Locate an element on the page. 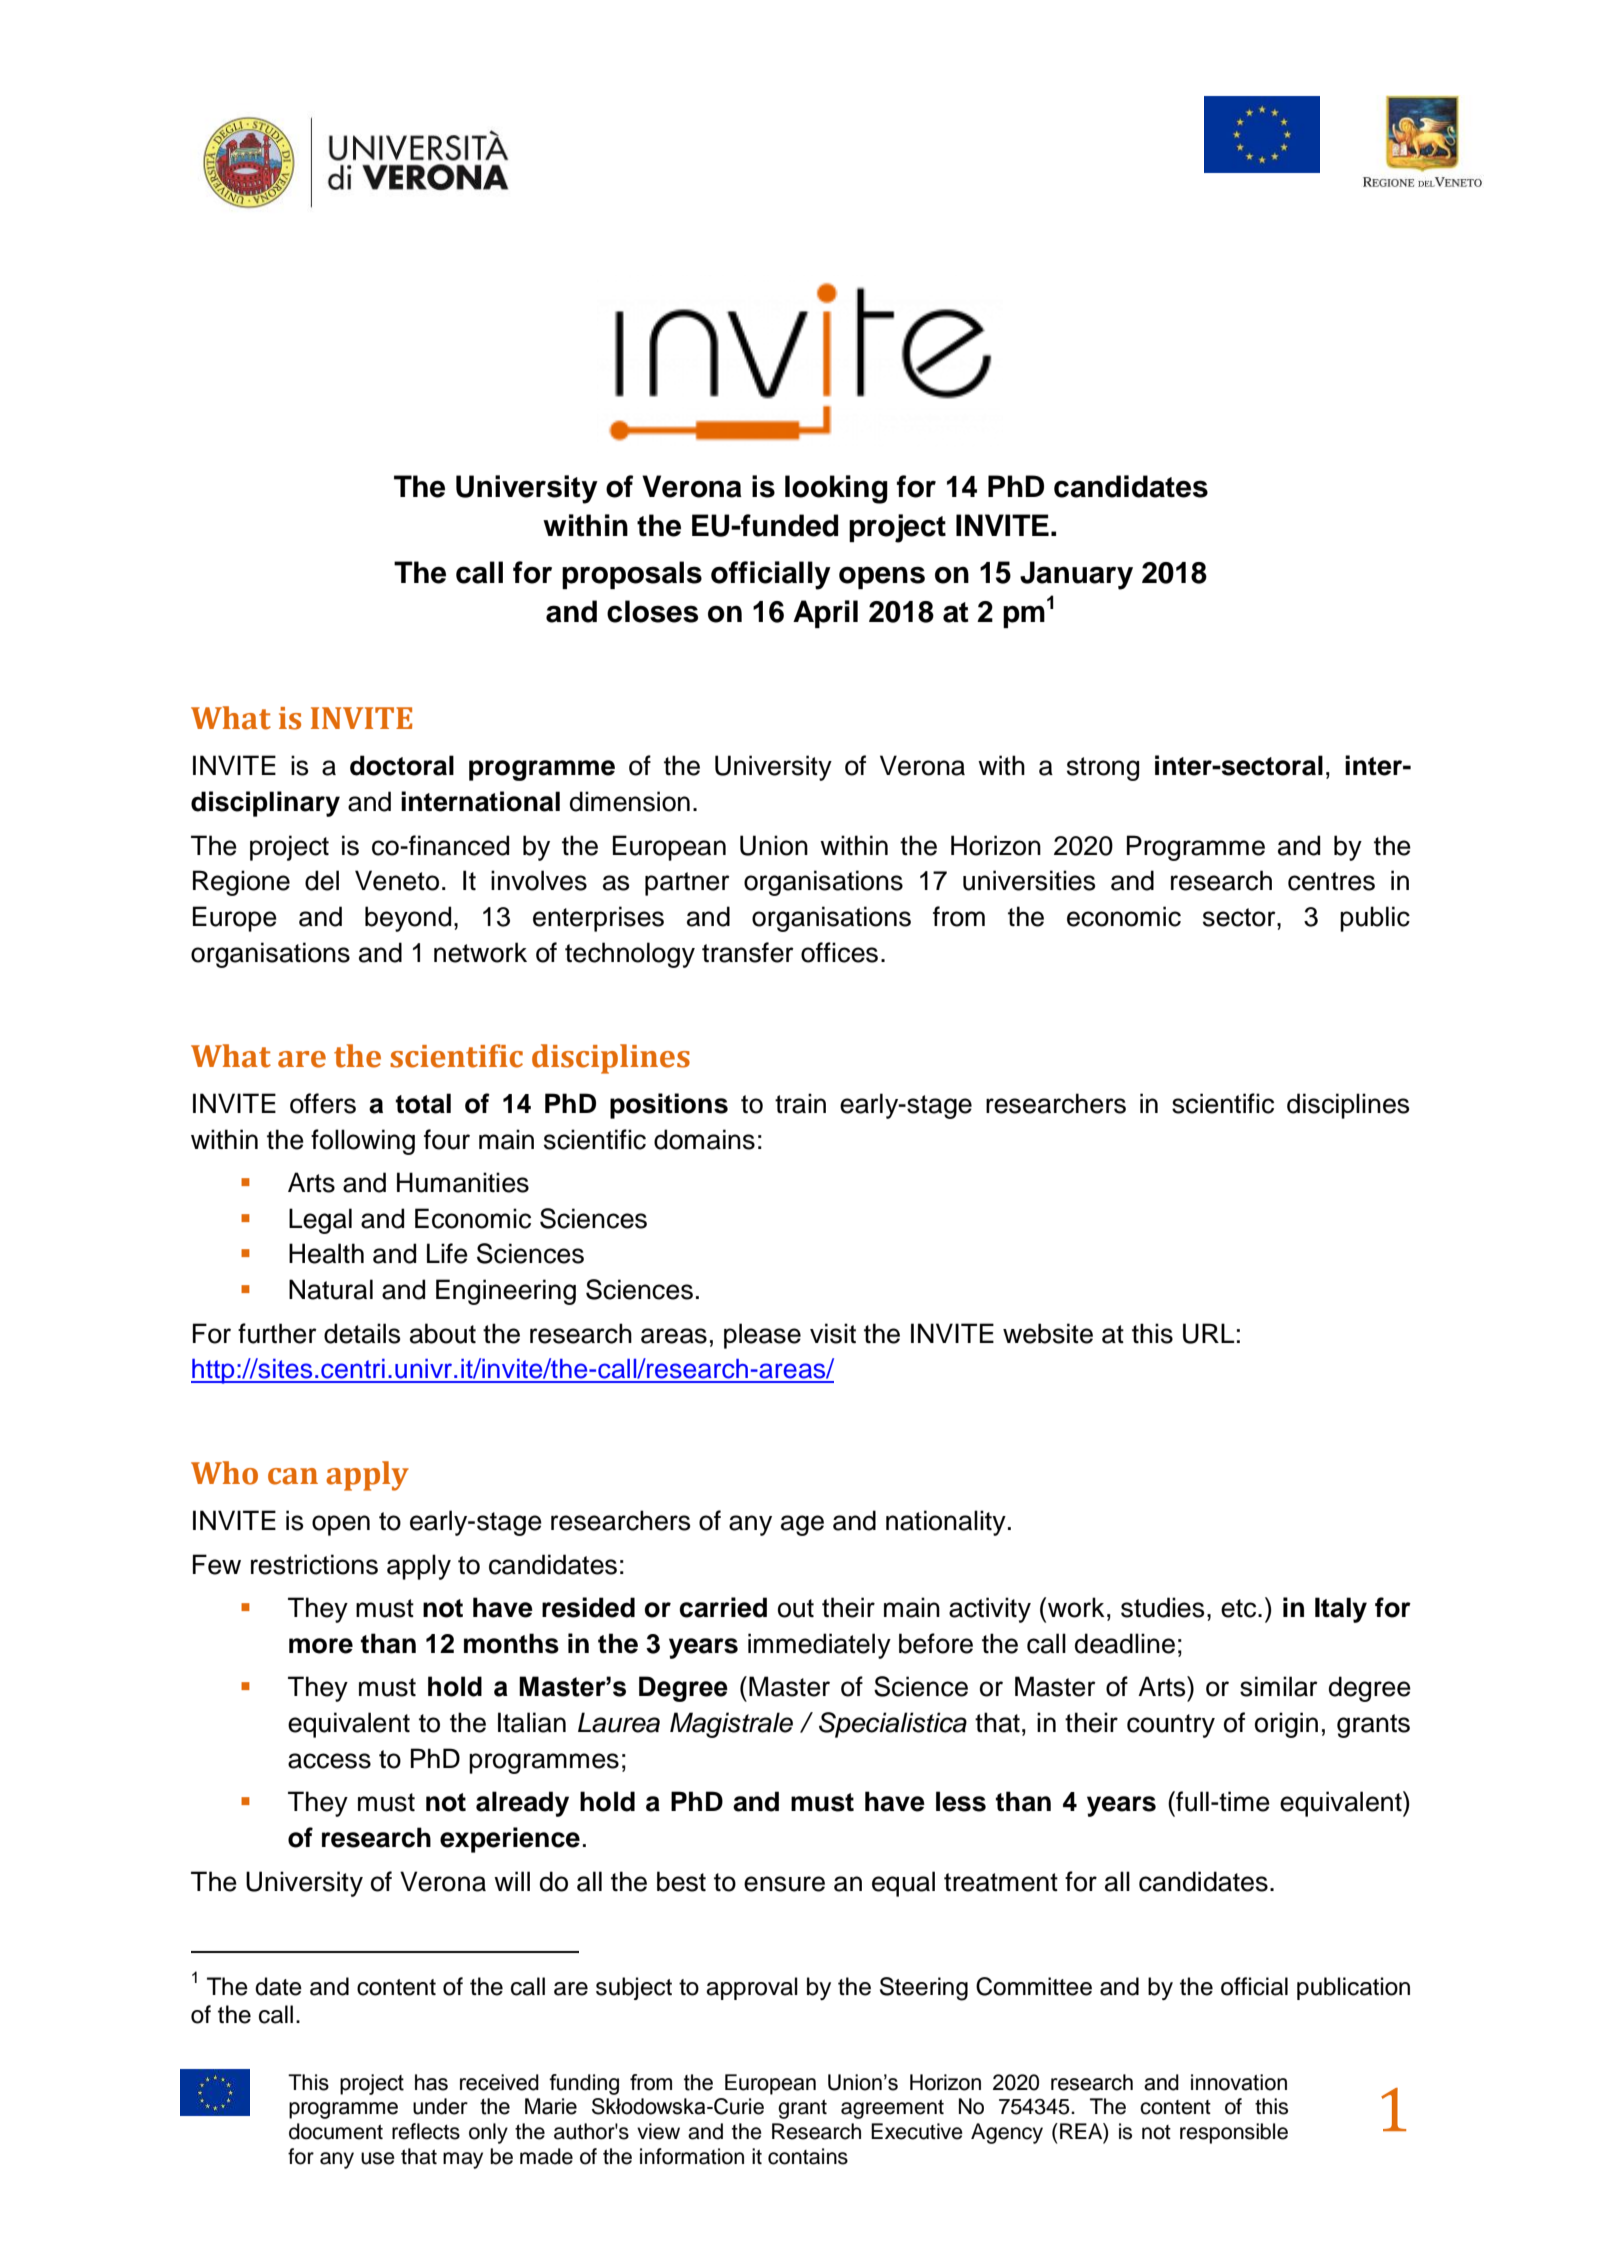  beyond is located at coordinates (408, 919).
